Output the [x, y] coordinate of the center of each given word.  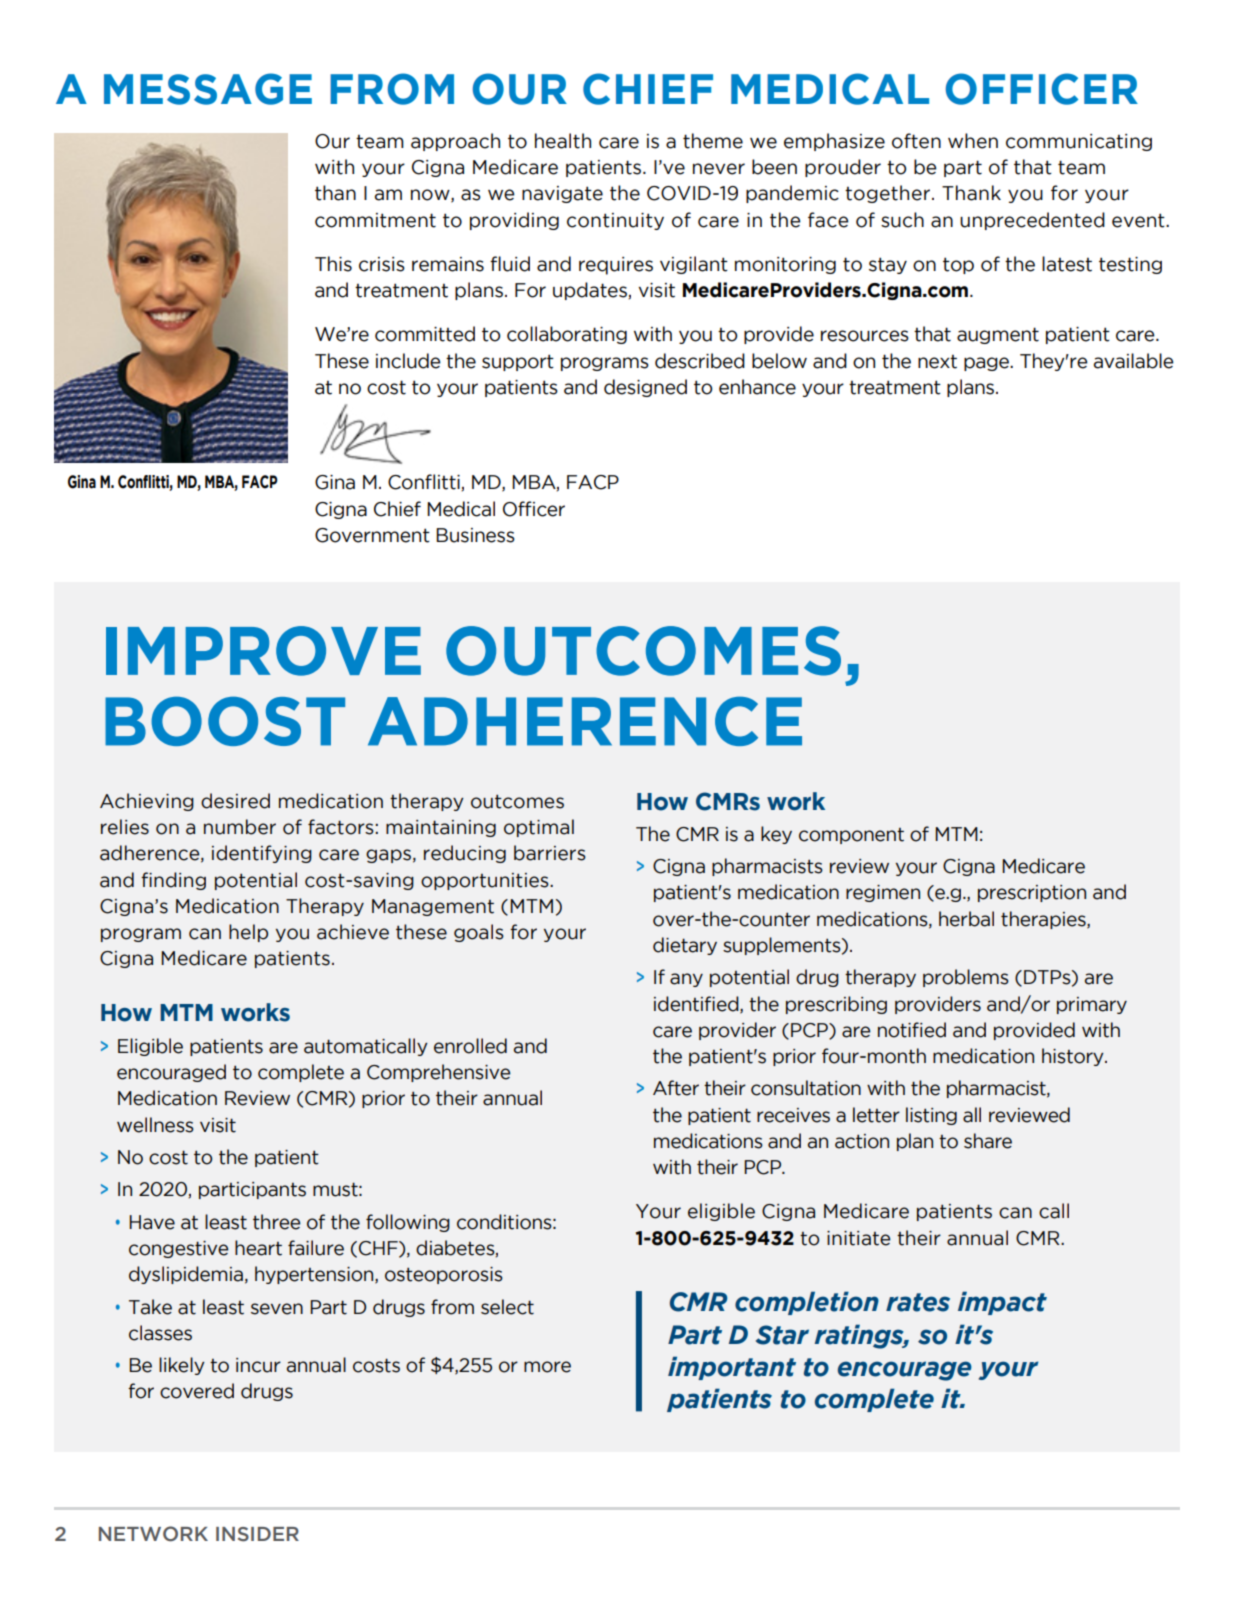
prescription [1032, 893]
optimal [539, 828]
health [563, 141]
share [988, 1141]
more [547, 1367]
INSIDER [257, 1534]
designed [645, 388]
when [973, 141]
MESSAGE [208, 89]
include [408, 361]
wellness [155, 1125]
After [676, 1088]
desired [235, 801]
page [988, 364]
